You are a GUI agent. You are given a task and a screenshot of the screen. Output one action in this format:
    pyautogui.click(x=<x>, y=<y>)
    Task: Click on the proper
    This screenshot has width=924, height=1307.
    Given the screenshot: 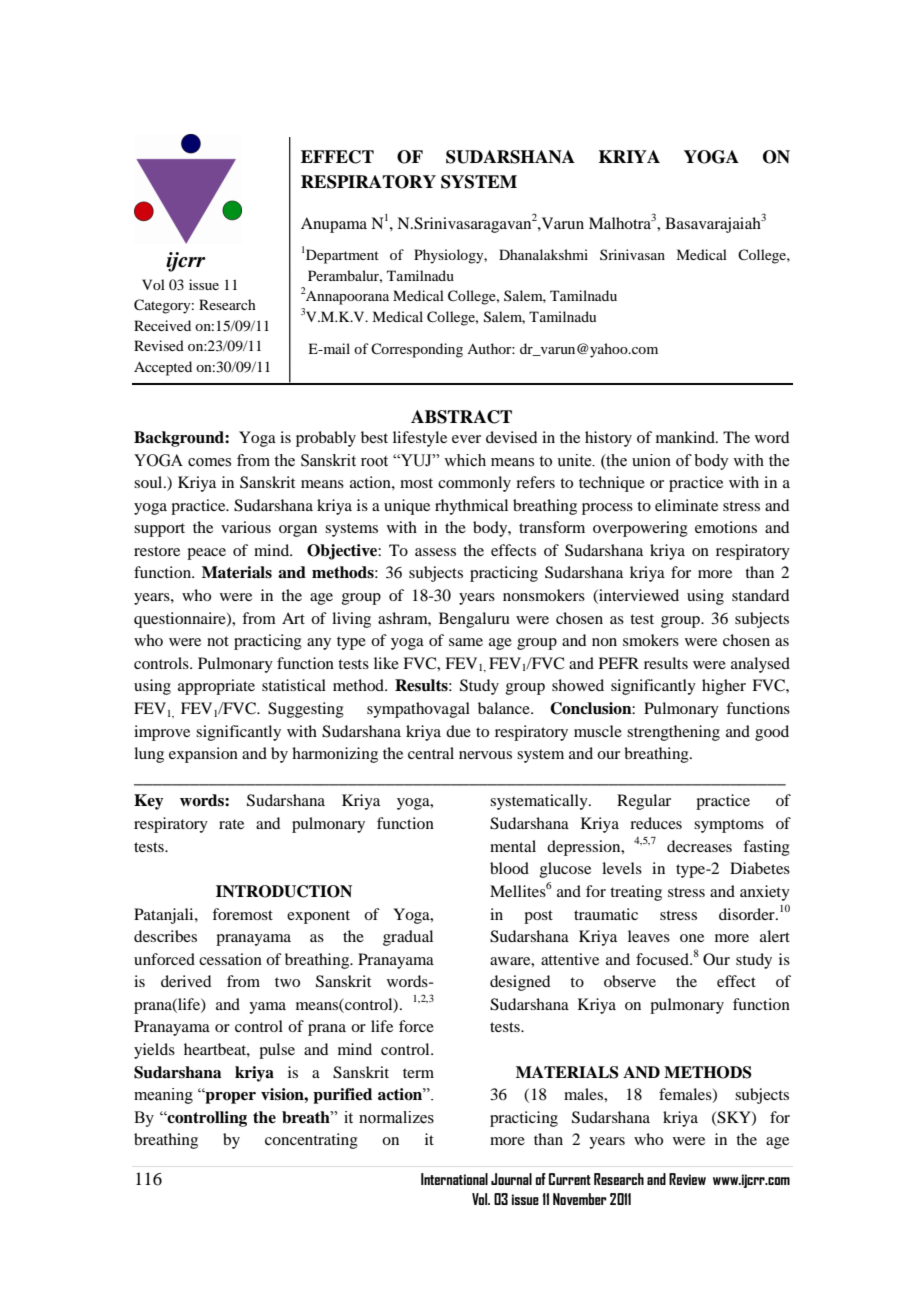 What is the action you would take?
    pyautogui.click(x=229, y=1097)
